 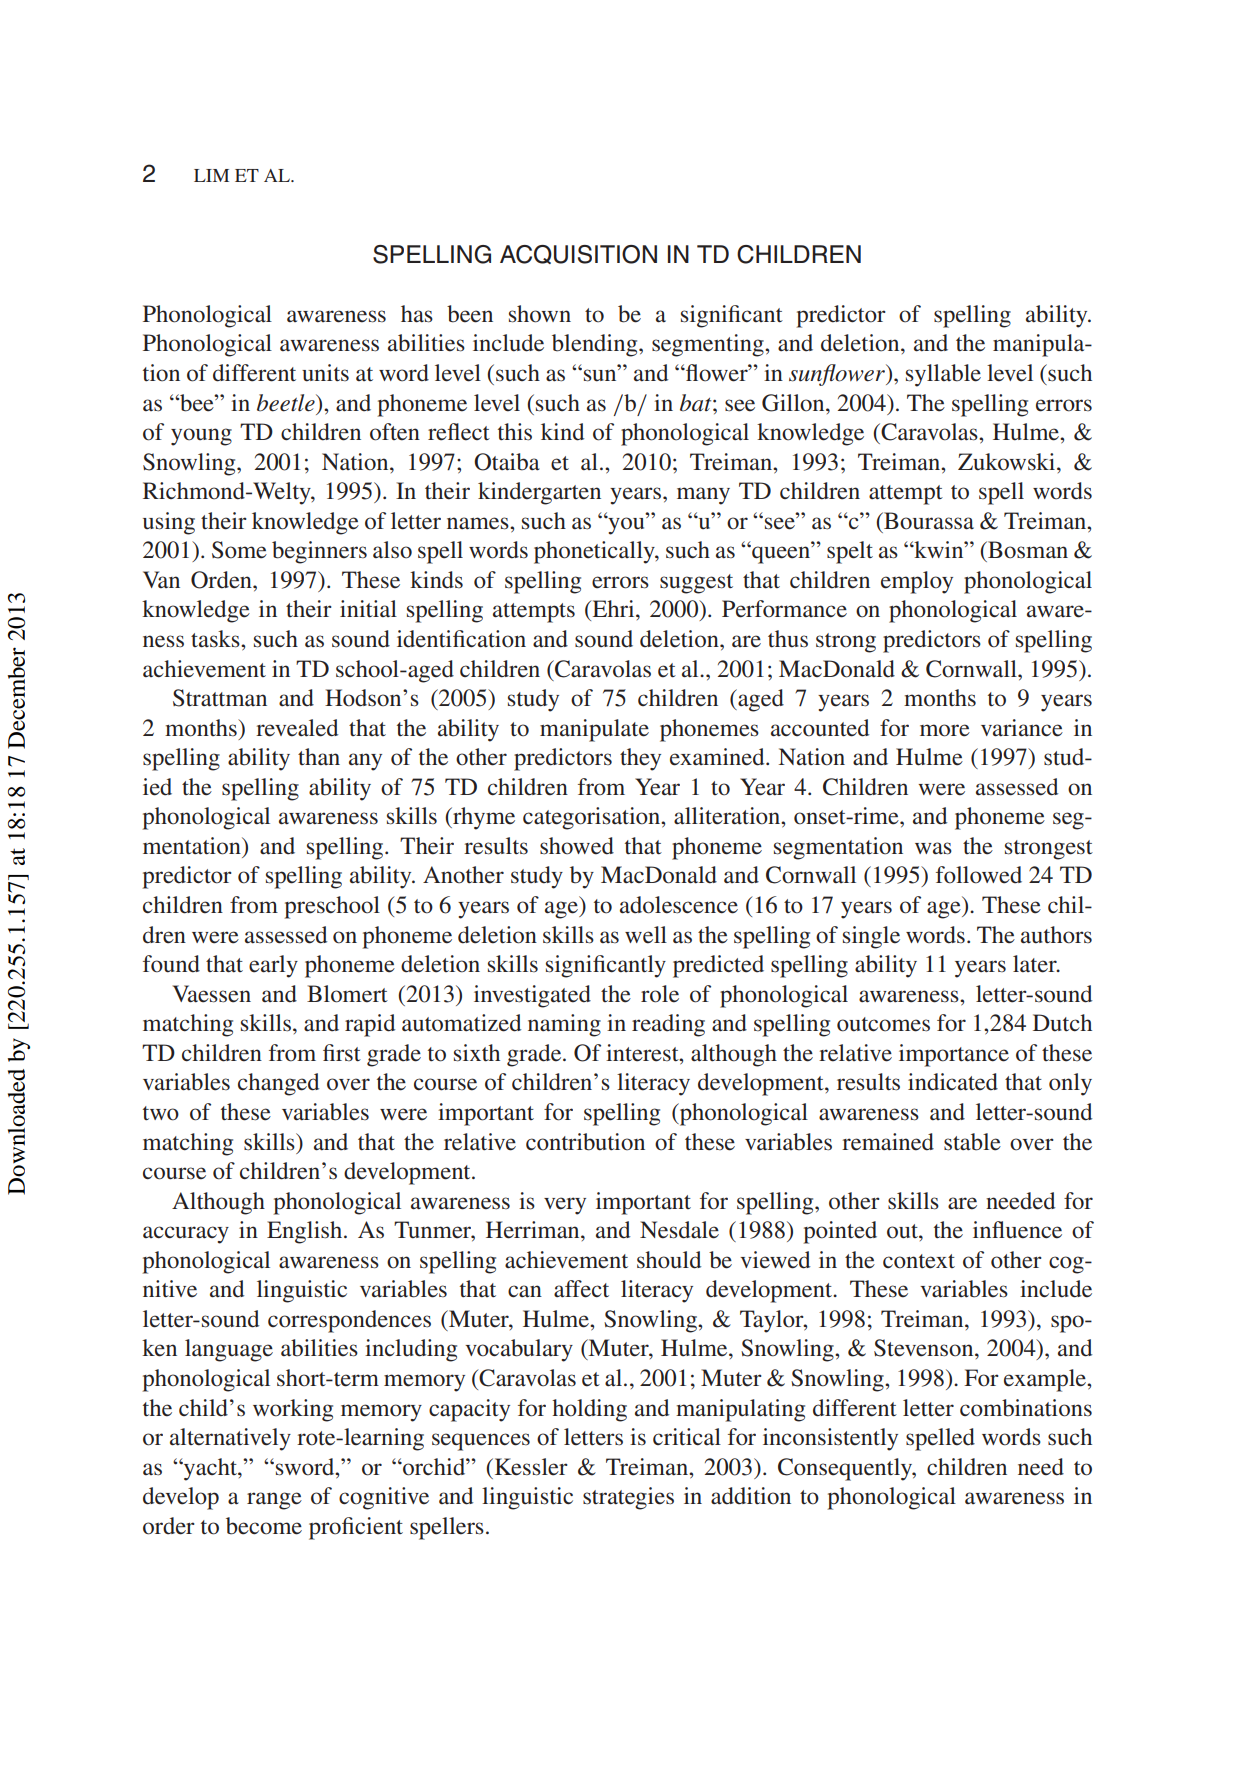 I want to click on range, so click(x=274, y=1501).
